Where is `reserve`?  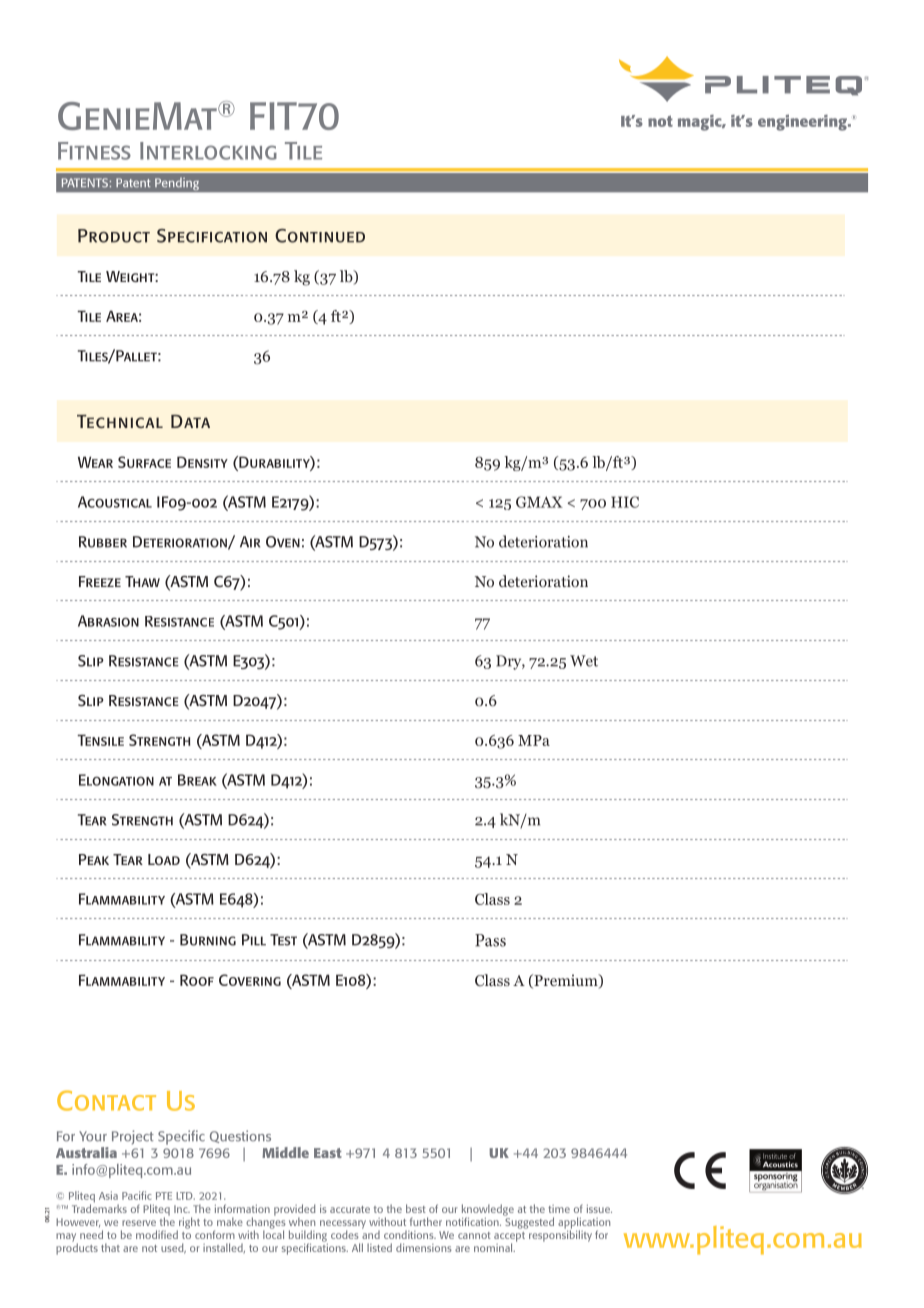
reserve is located at coordinates (139, 1223).
